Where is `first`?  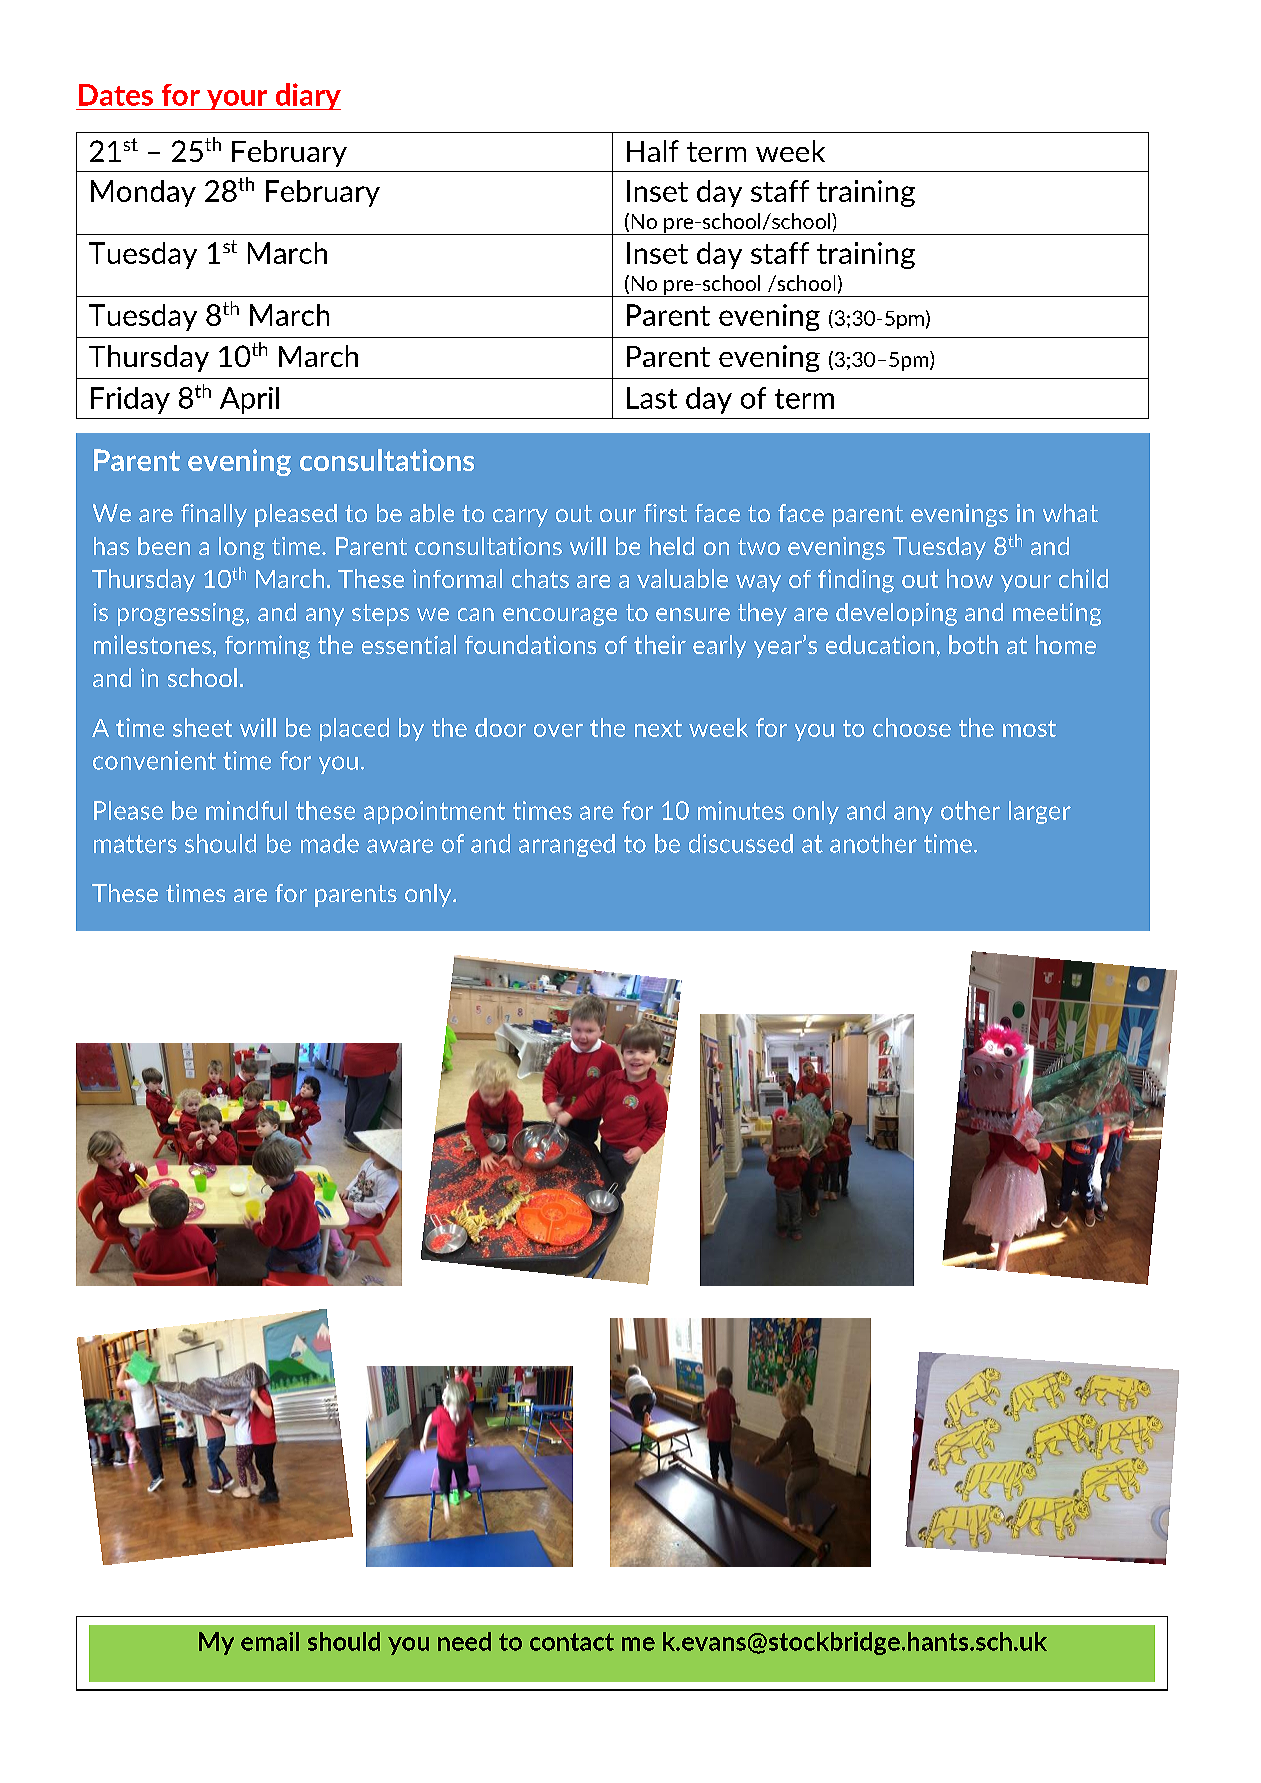
first is located at coordinates (665, 513).
